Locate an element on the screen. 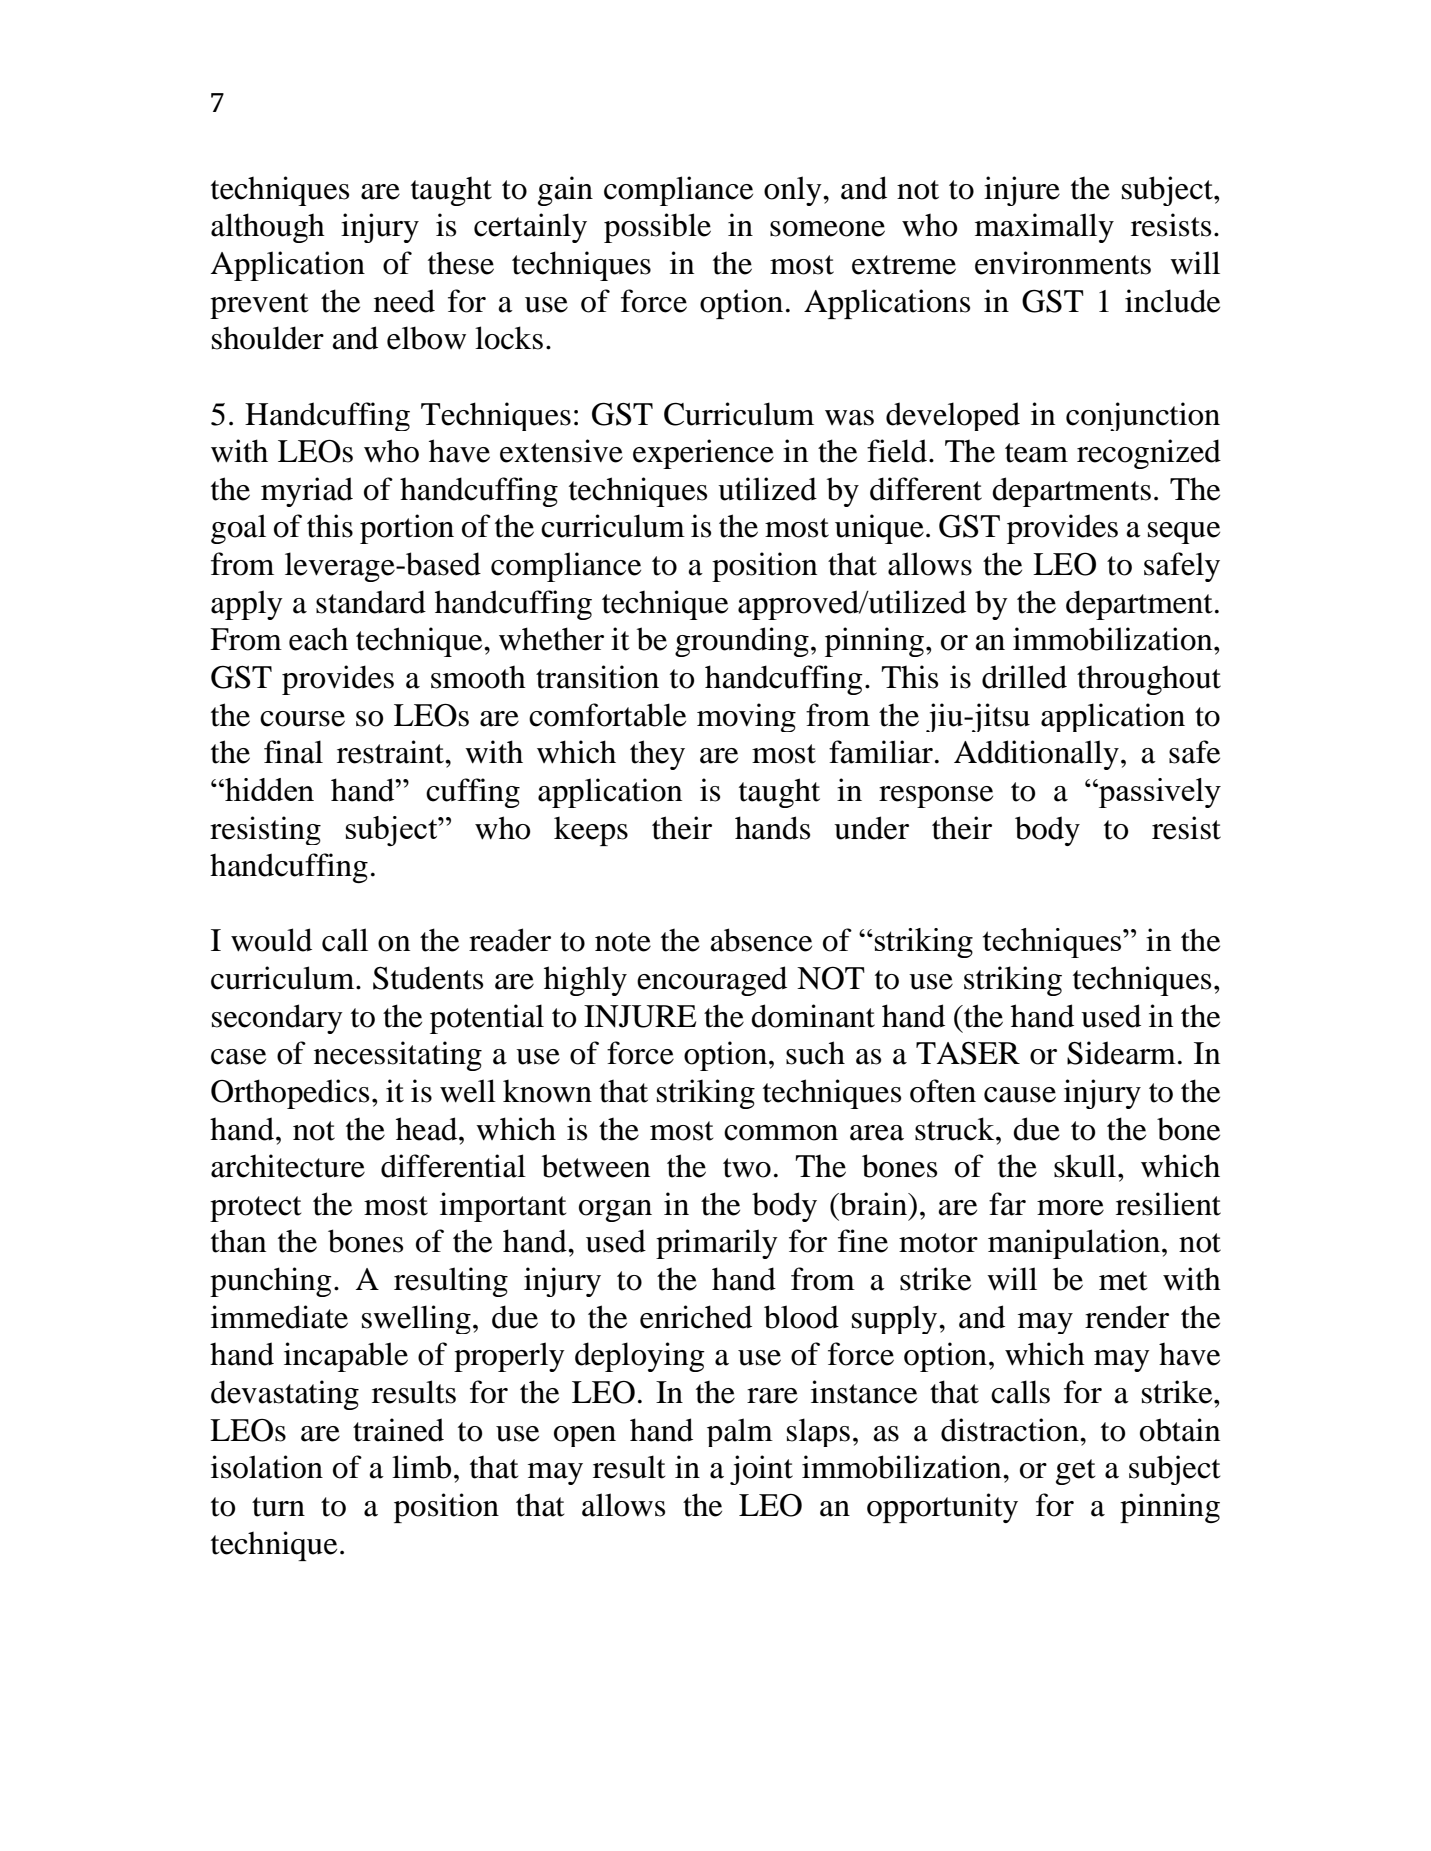 The height and width of the screenshot is (1851, 1431). although is located at coordinates (268, 228).
